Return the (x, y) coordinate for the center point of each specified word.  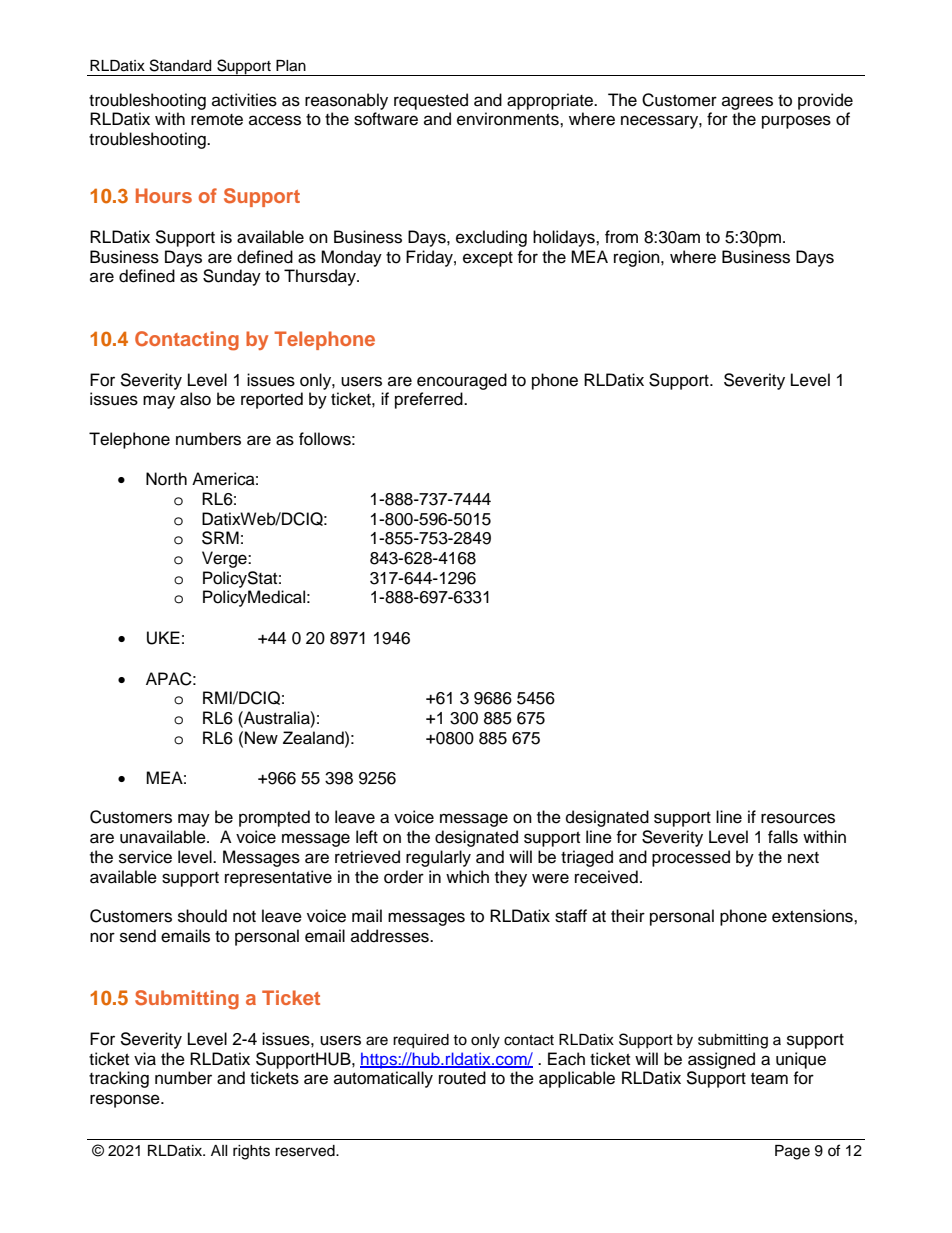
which (467, 877)
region (638, 258)
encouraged (462, 381)
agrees (747, 103)
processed (691, 858)
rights (251, 1152)
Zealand (314, 738)
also (195, 399)
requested (431, 101)
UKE (163, 638)
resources (798, 818)
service (145, 857)
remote (217, 120)
